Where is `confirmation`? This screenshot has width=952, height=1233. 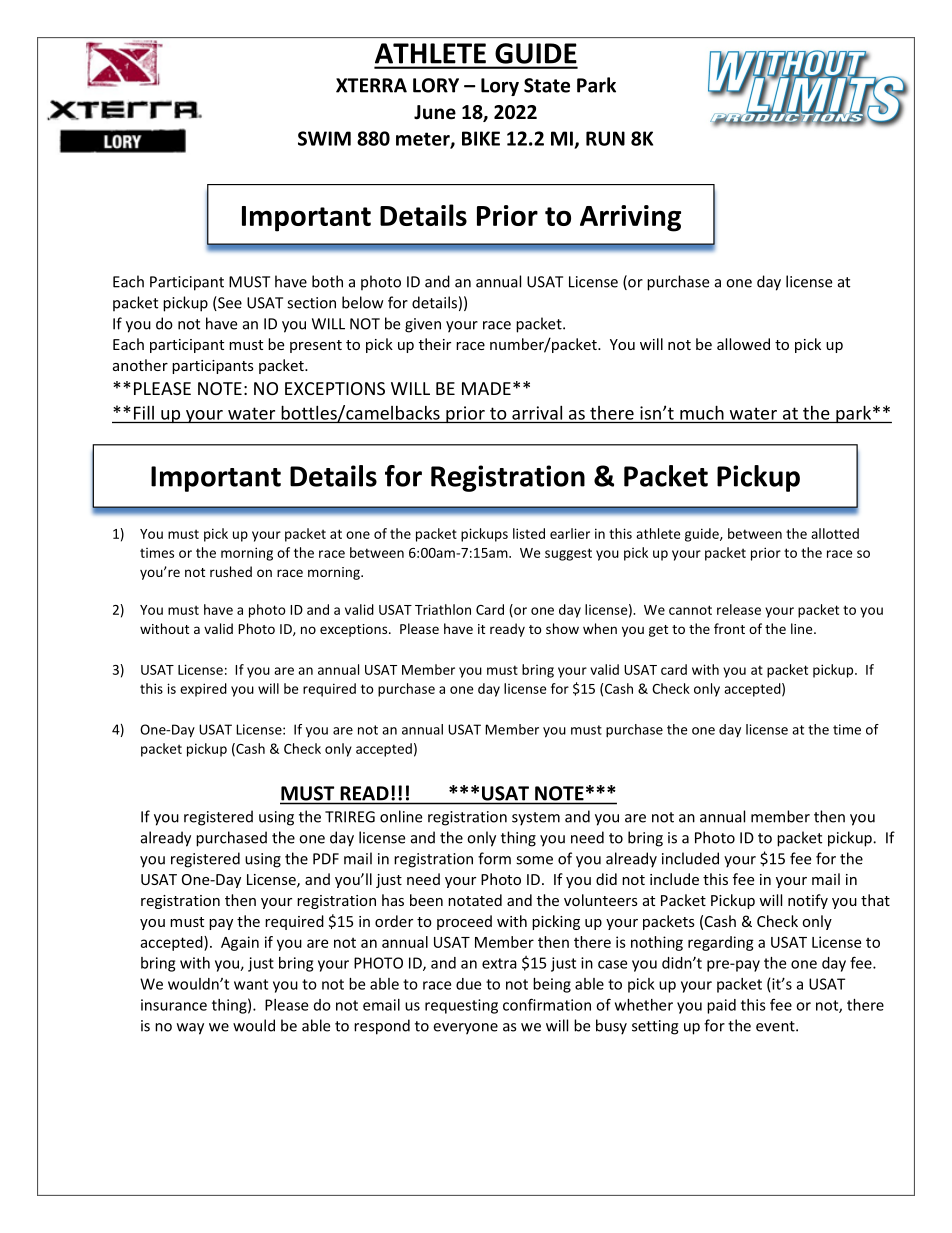
confirmation is located at coordinates (547, 1004).
